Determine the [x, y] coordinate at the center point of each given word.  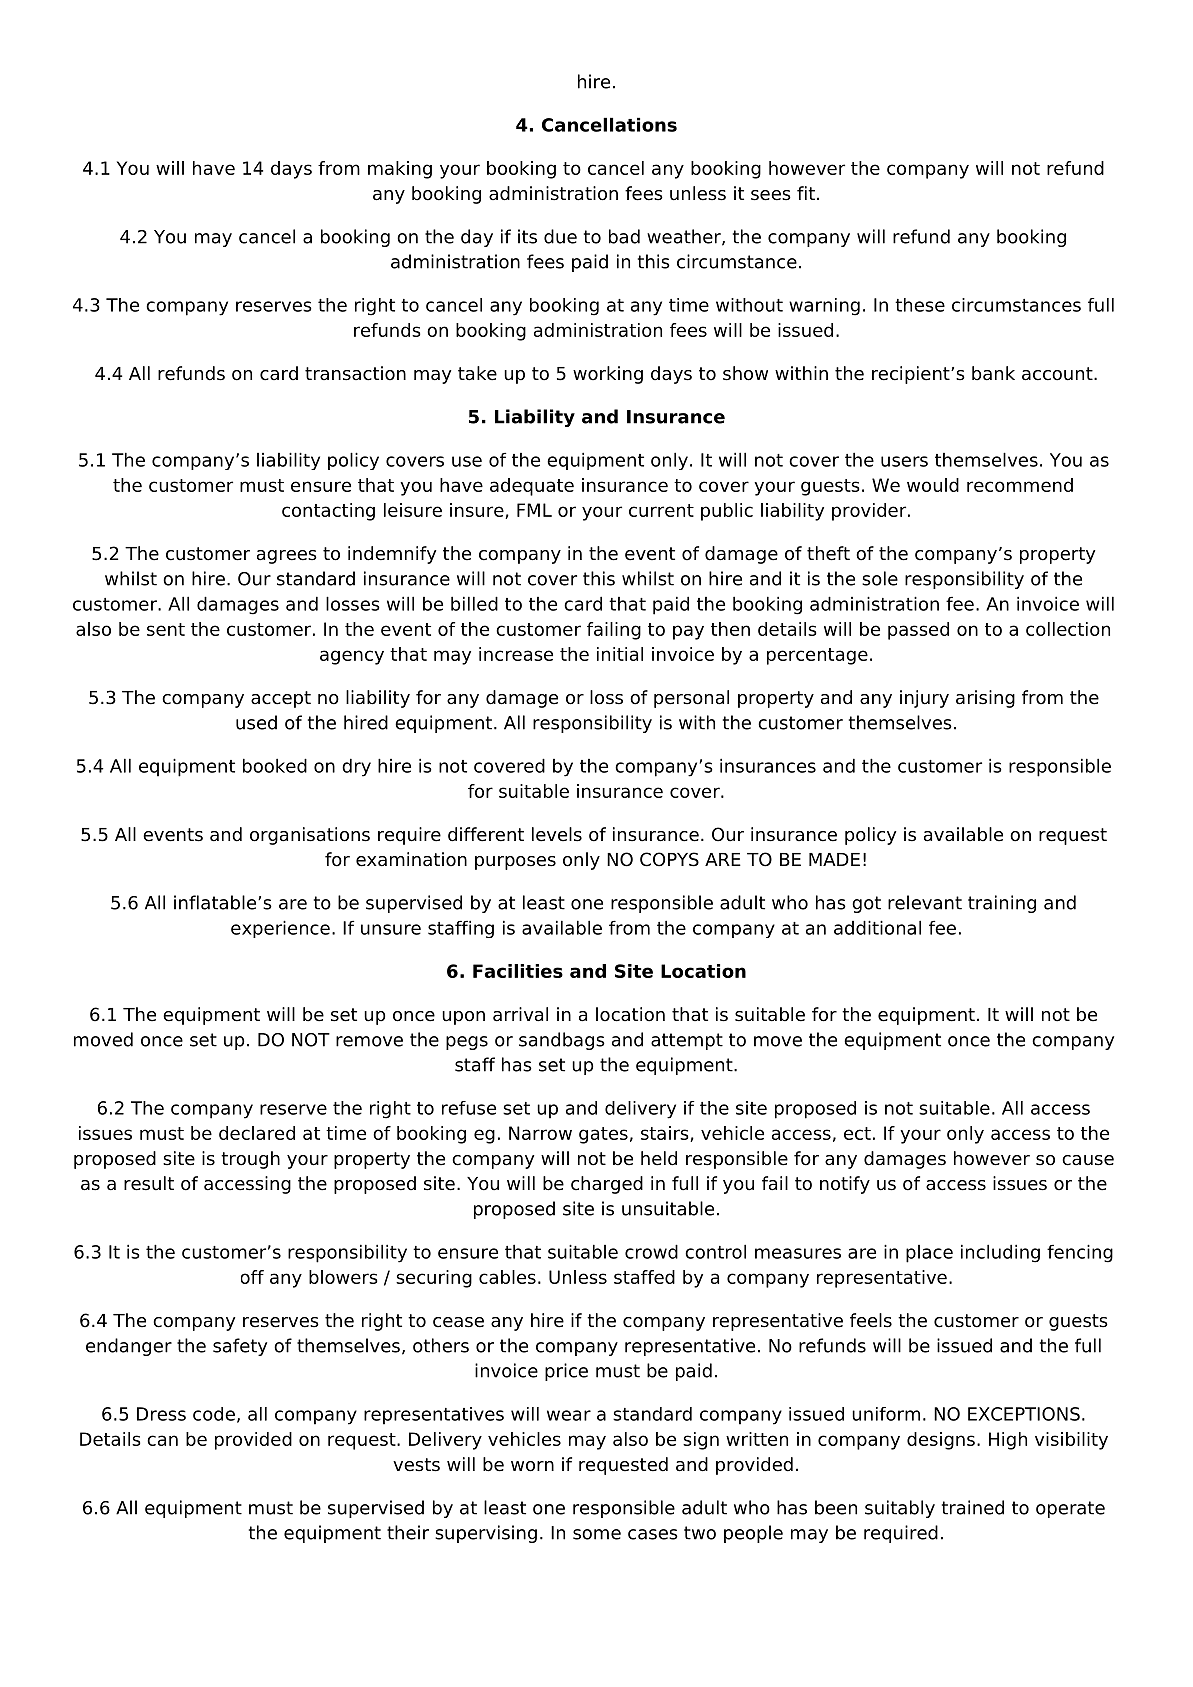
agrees [287, 557]
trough [250, 1160]
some [597, 1534]
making [400, 170]
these [920, 305]
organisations [310, 836]
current [661, 510]
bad [624, 236]
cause [1088, 1160]
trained [973, 1507]
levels [557, 834]
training [1002, 904]
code [214, 1414]
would [933, 485]
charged [607, 1185]
